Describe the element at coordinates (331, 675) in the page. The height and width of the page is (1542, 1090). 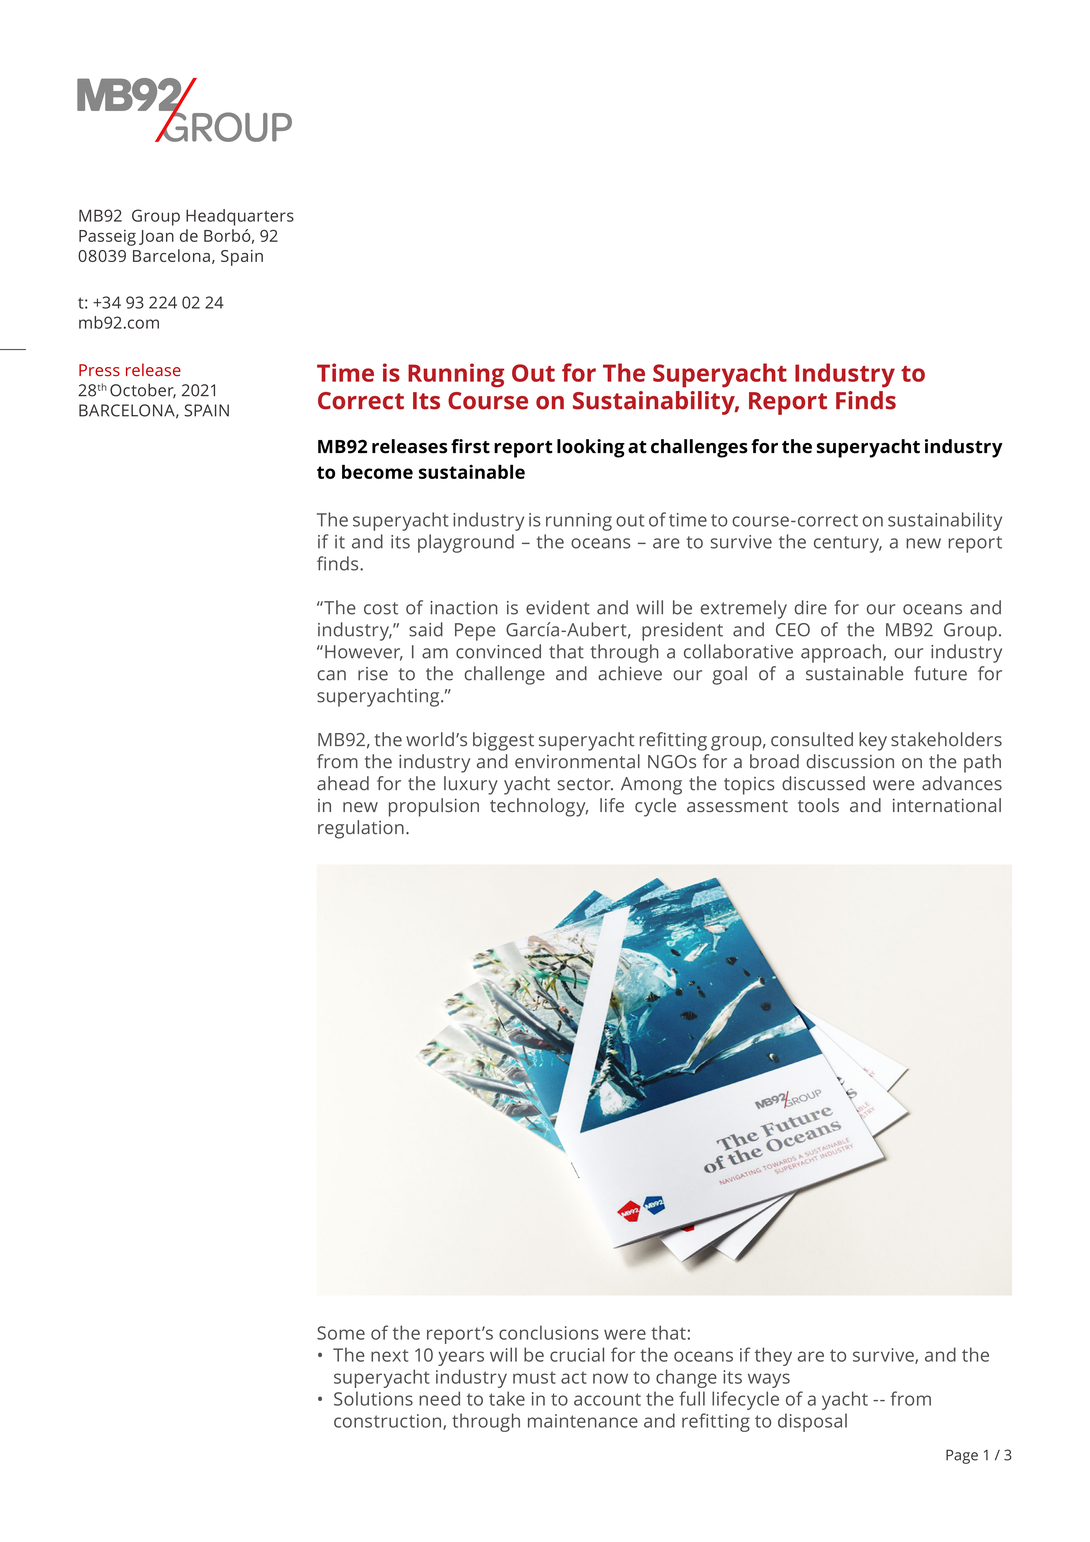
I see `can` at that location.
